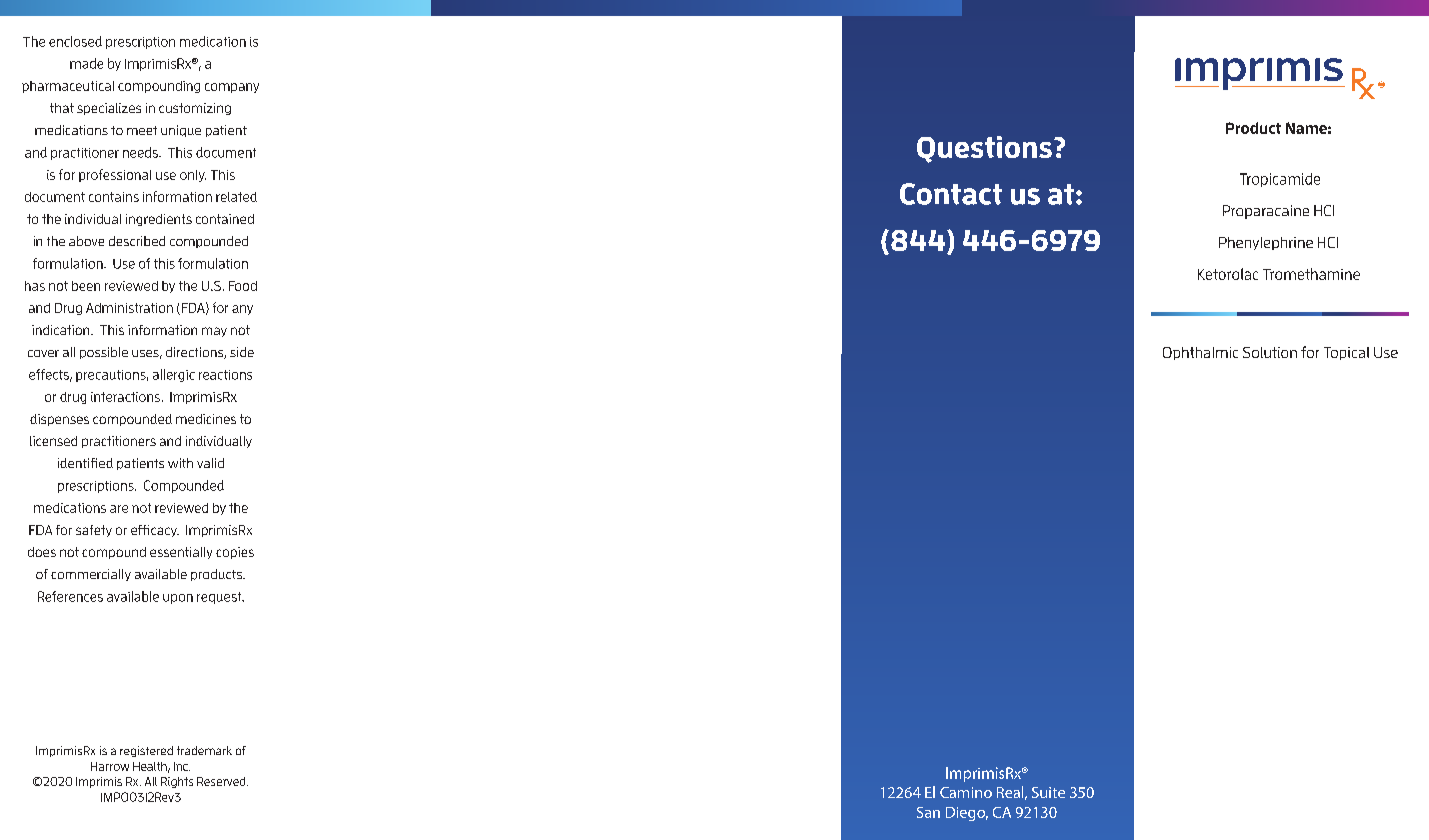 The height and width of the screenshot is (840, 1429). I want to click on Suite, so click(1048, 792).
